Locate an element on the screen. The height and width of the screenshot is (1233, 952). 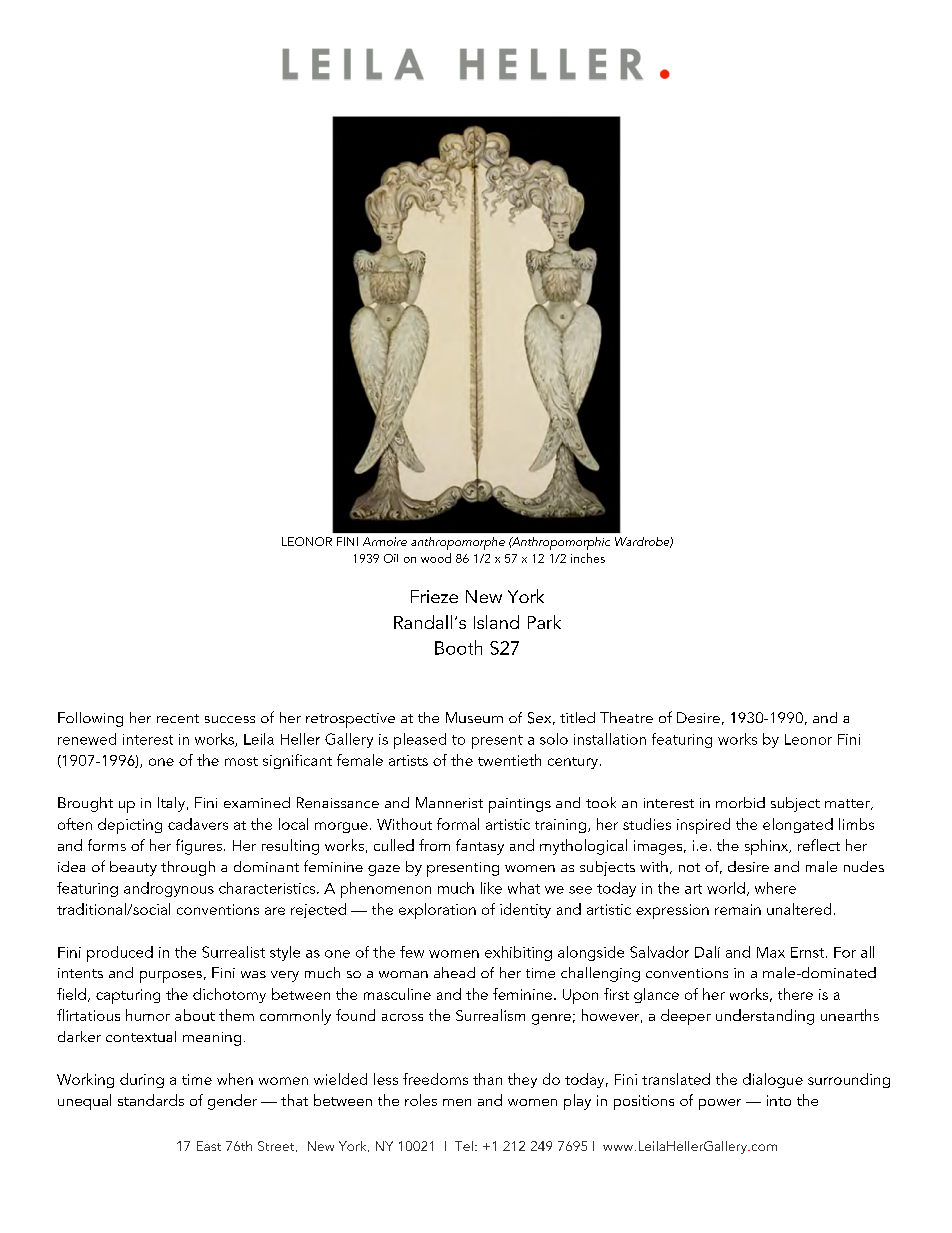
morbid is located at coordinates (740, 802).
